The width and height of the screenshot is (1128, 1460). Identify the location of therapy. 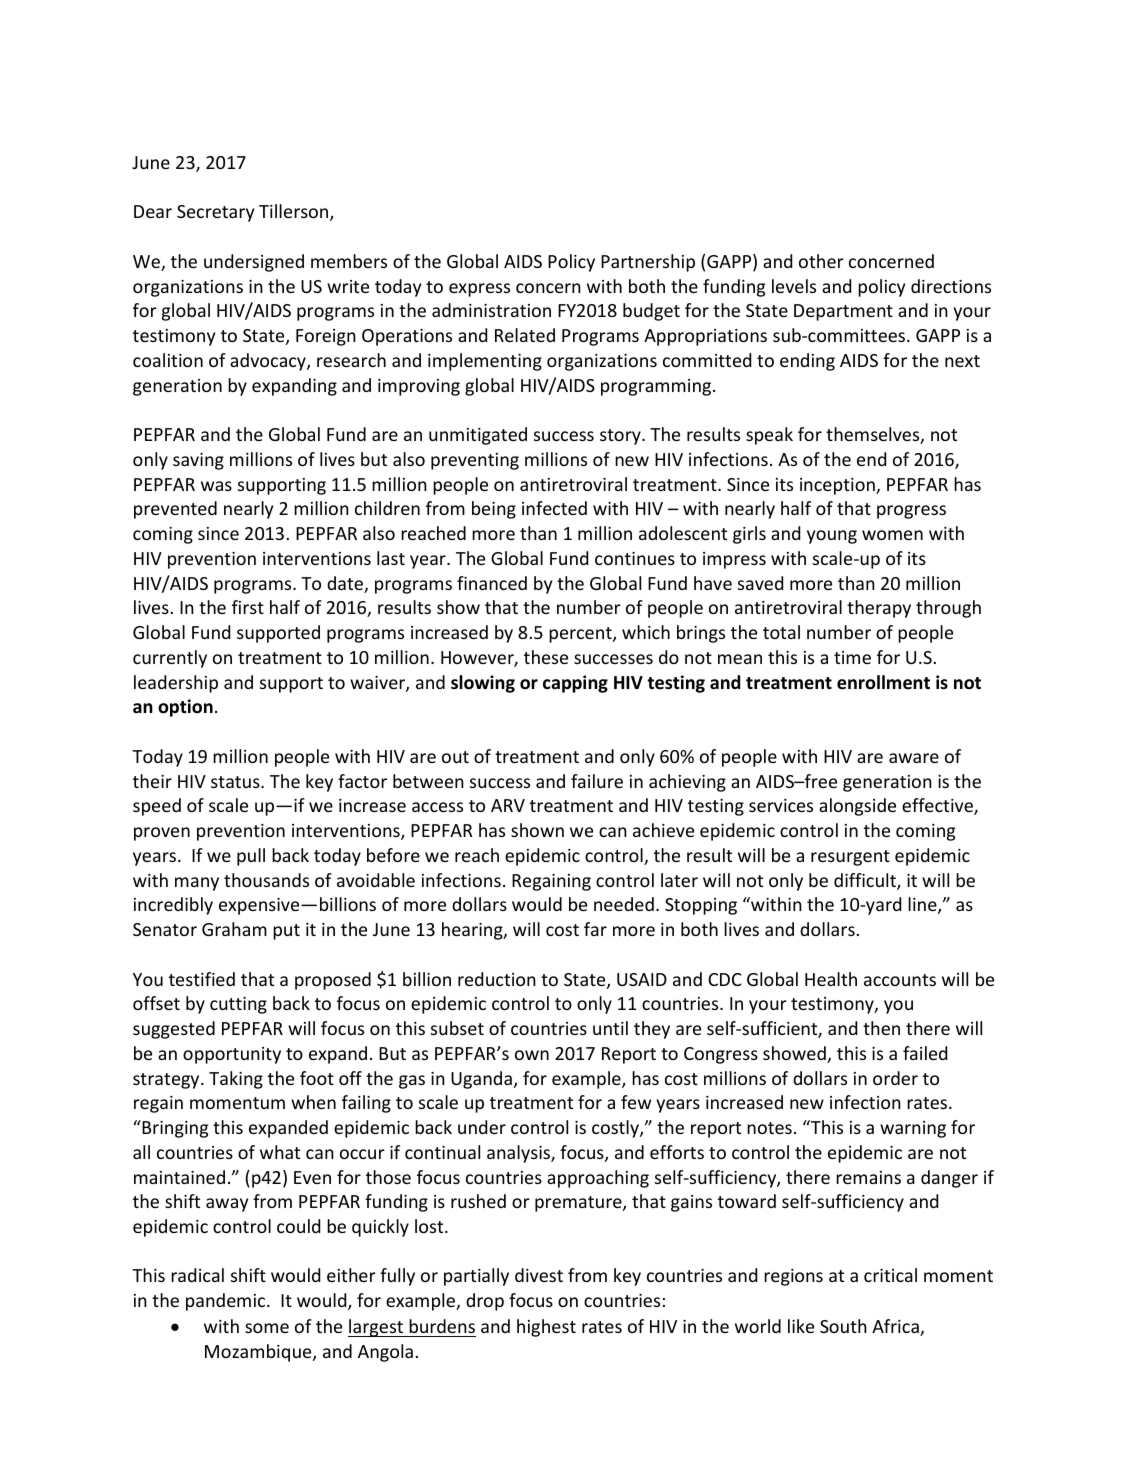
(879, 609).
